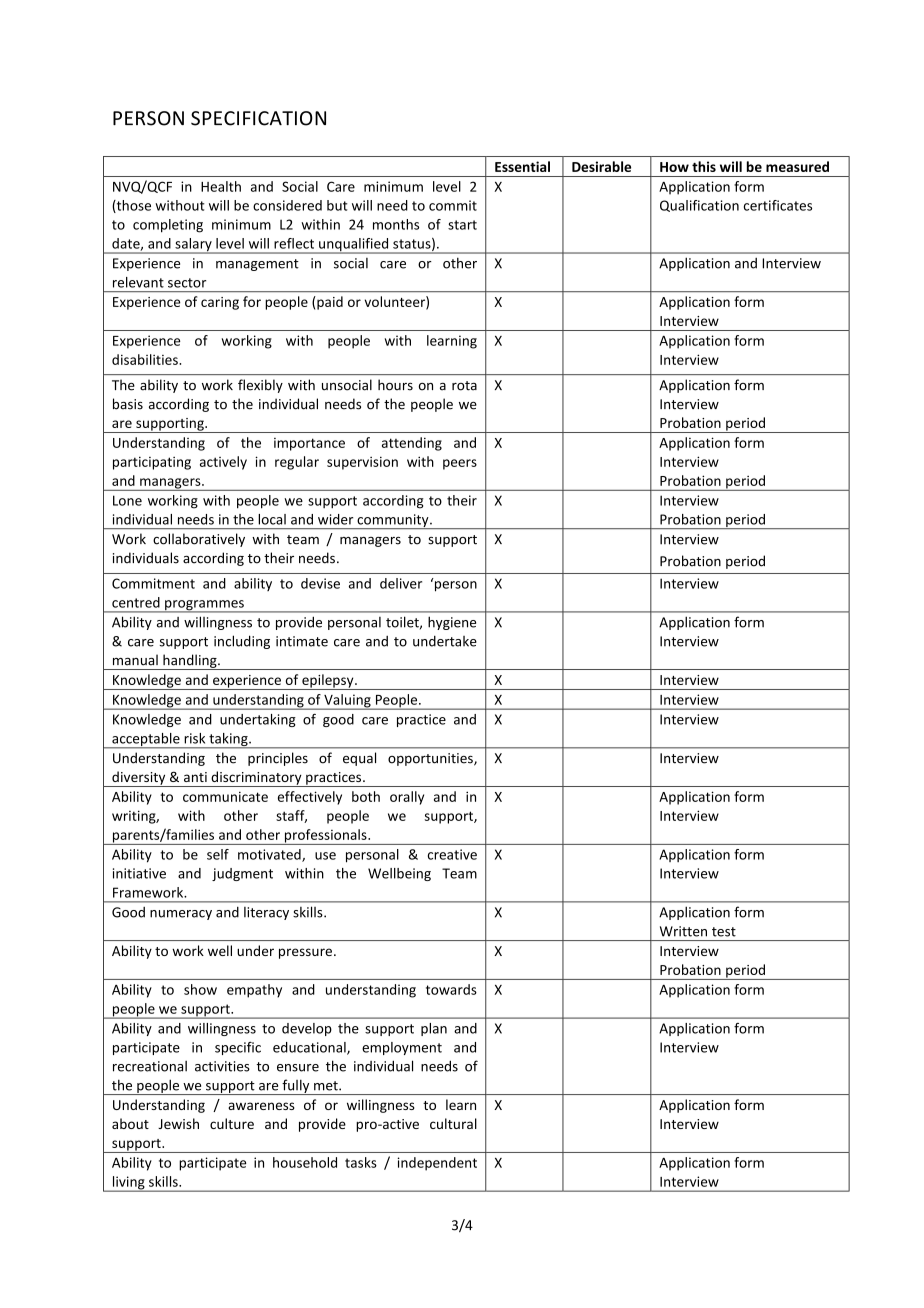 The width and height of the image is (924, 1308). I want to click on culture, so click(232, 1123).
